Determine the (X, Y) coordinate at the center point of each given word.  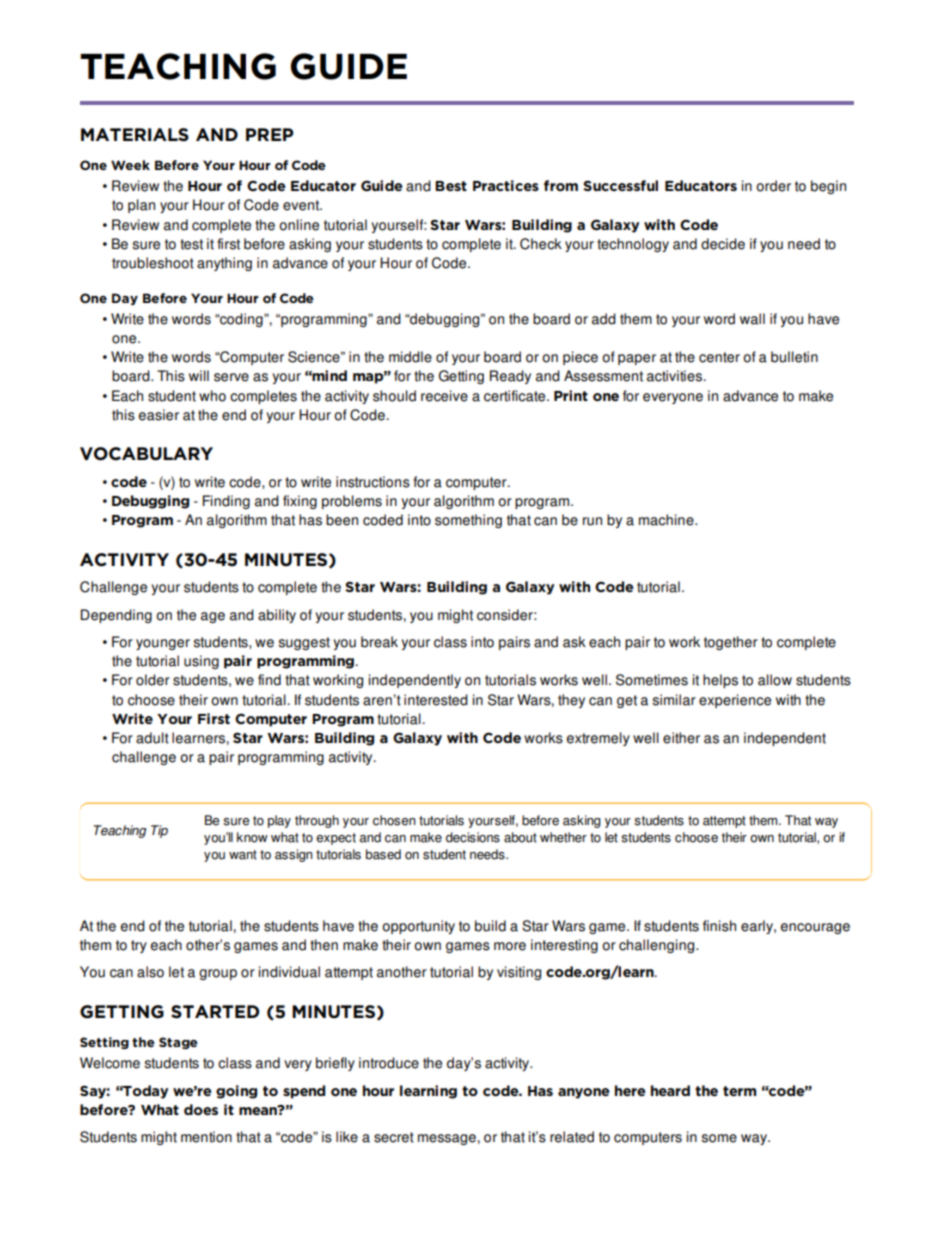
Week (130, 165)
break (379, 642)
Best (451, 186)
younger (163, 644)
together (731, 643)
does (201, 1109)
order (773, 186)
